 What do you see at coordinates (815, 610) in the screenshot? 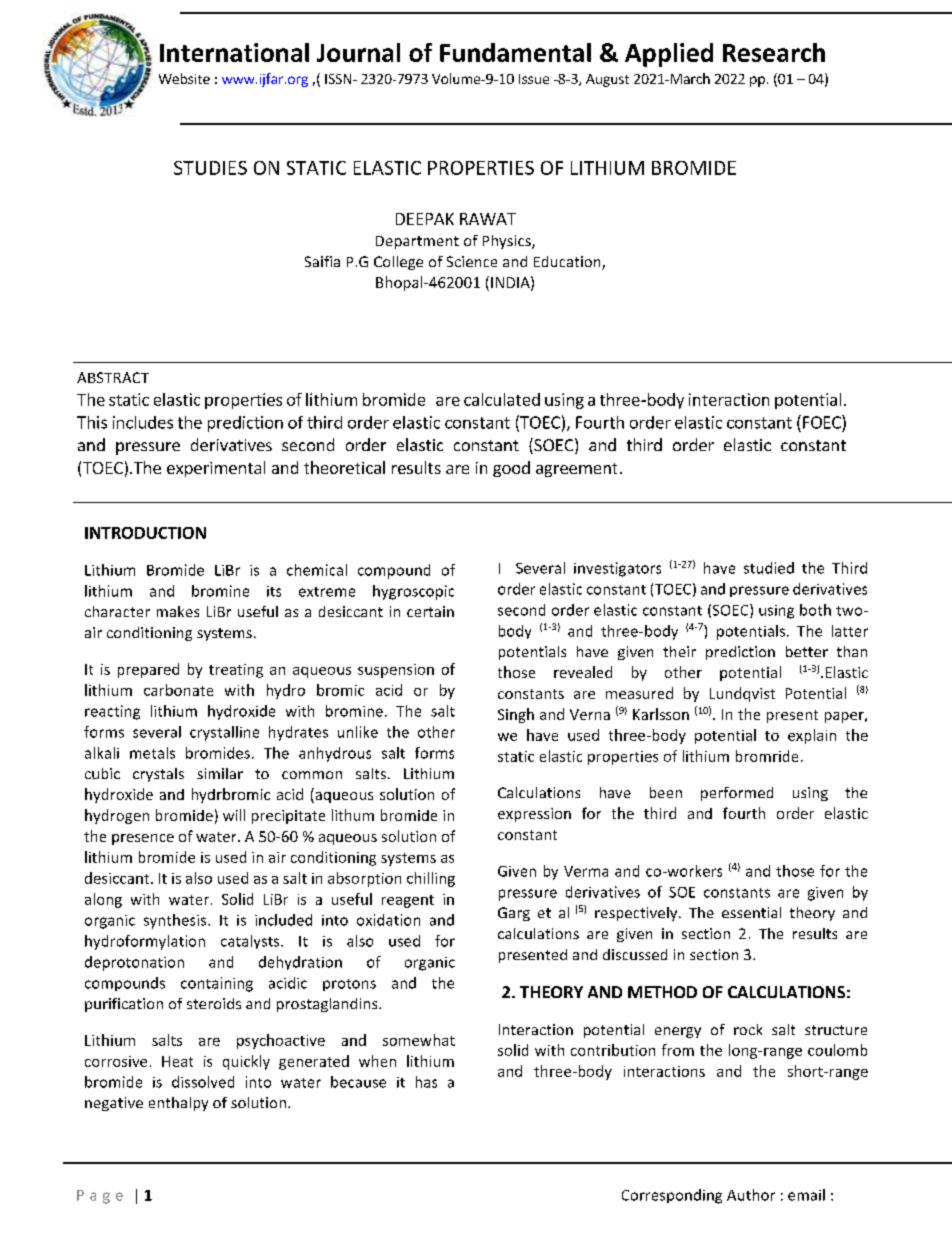
I see `both` at bounding box center [815, 610].
